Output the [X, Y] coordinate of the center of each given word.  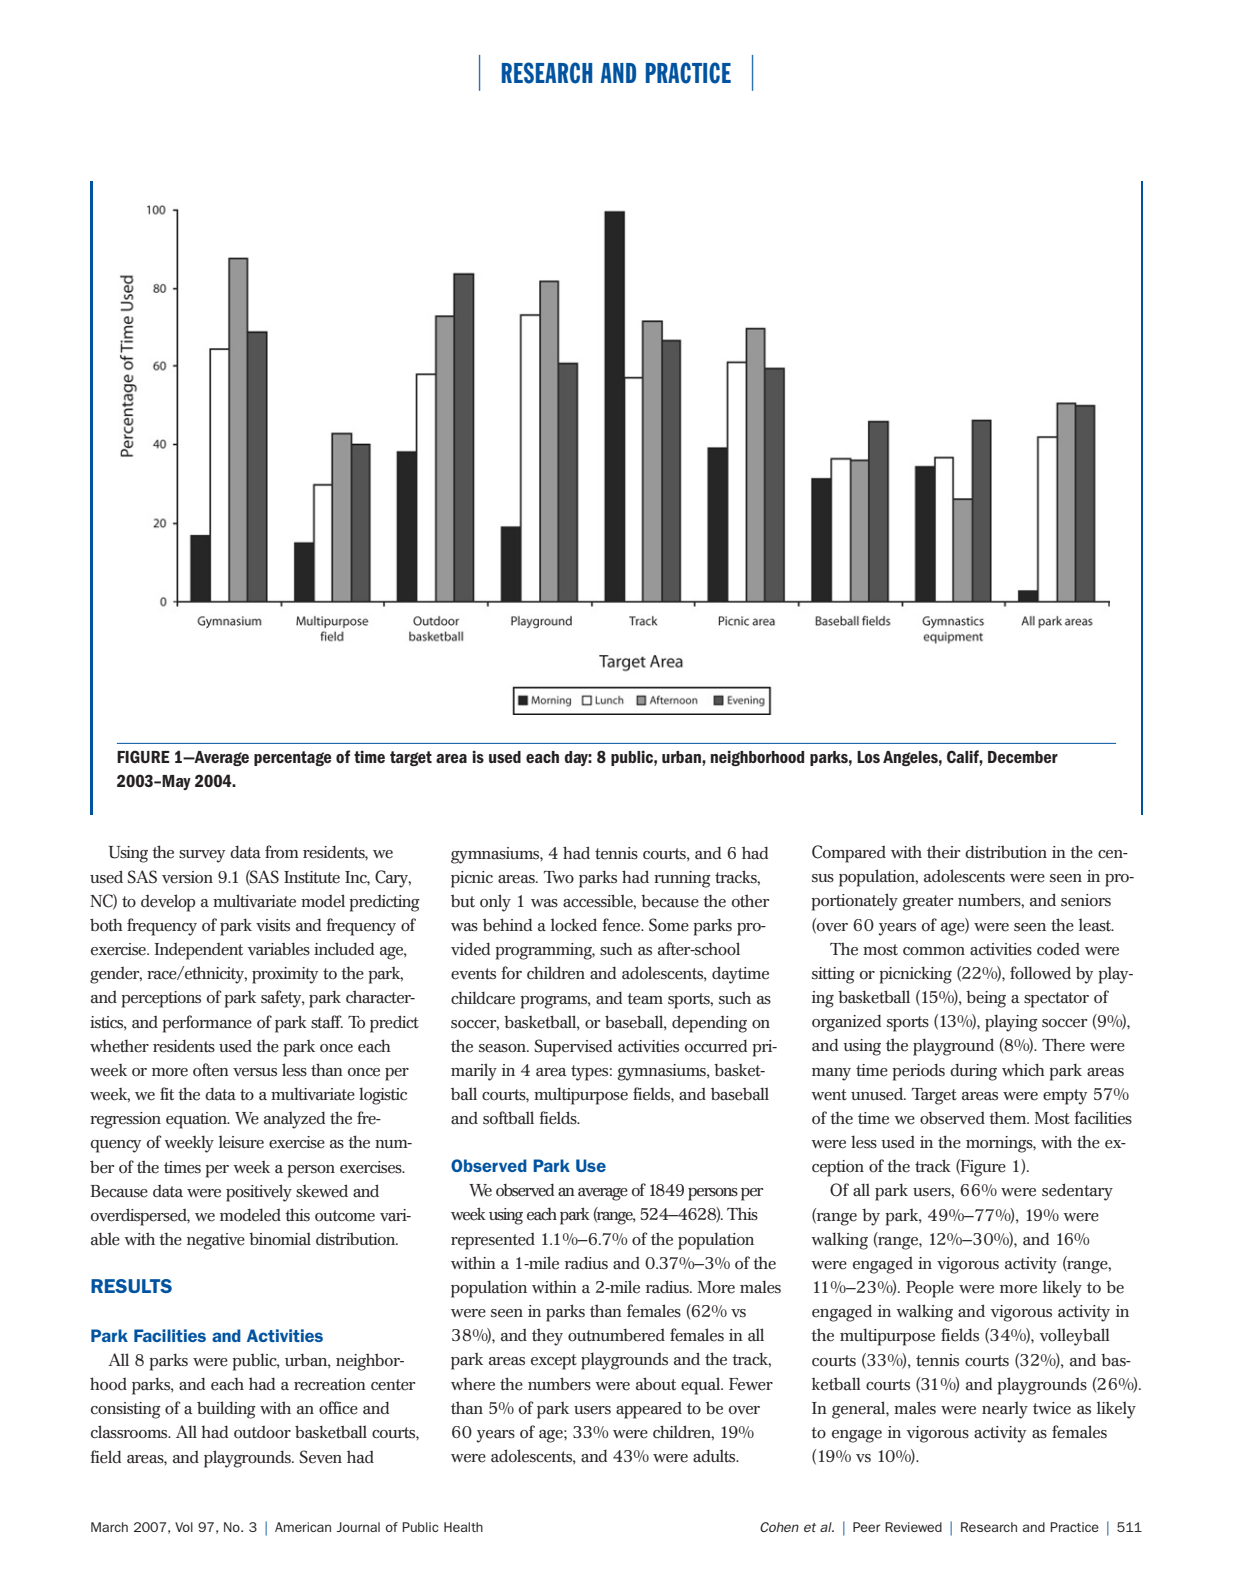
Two [559, 877]
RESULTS [131, 1286]
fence [622, 925]
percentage [293, 758]
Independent [199, 951]
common [934, 951]
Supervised [573, 1048]
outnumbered [616, 1335]
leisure [241, 1142]
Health [463, 1527]
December [1023, 757]
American [303, 1527]
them [1009, 1118]
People [930, 1289]
